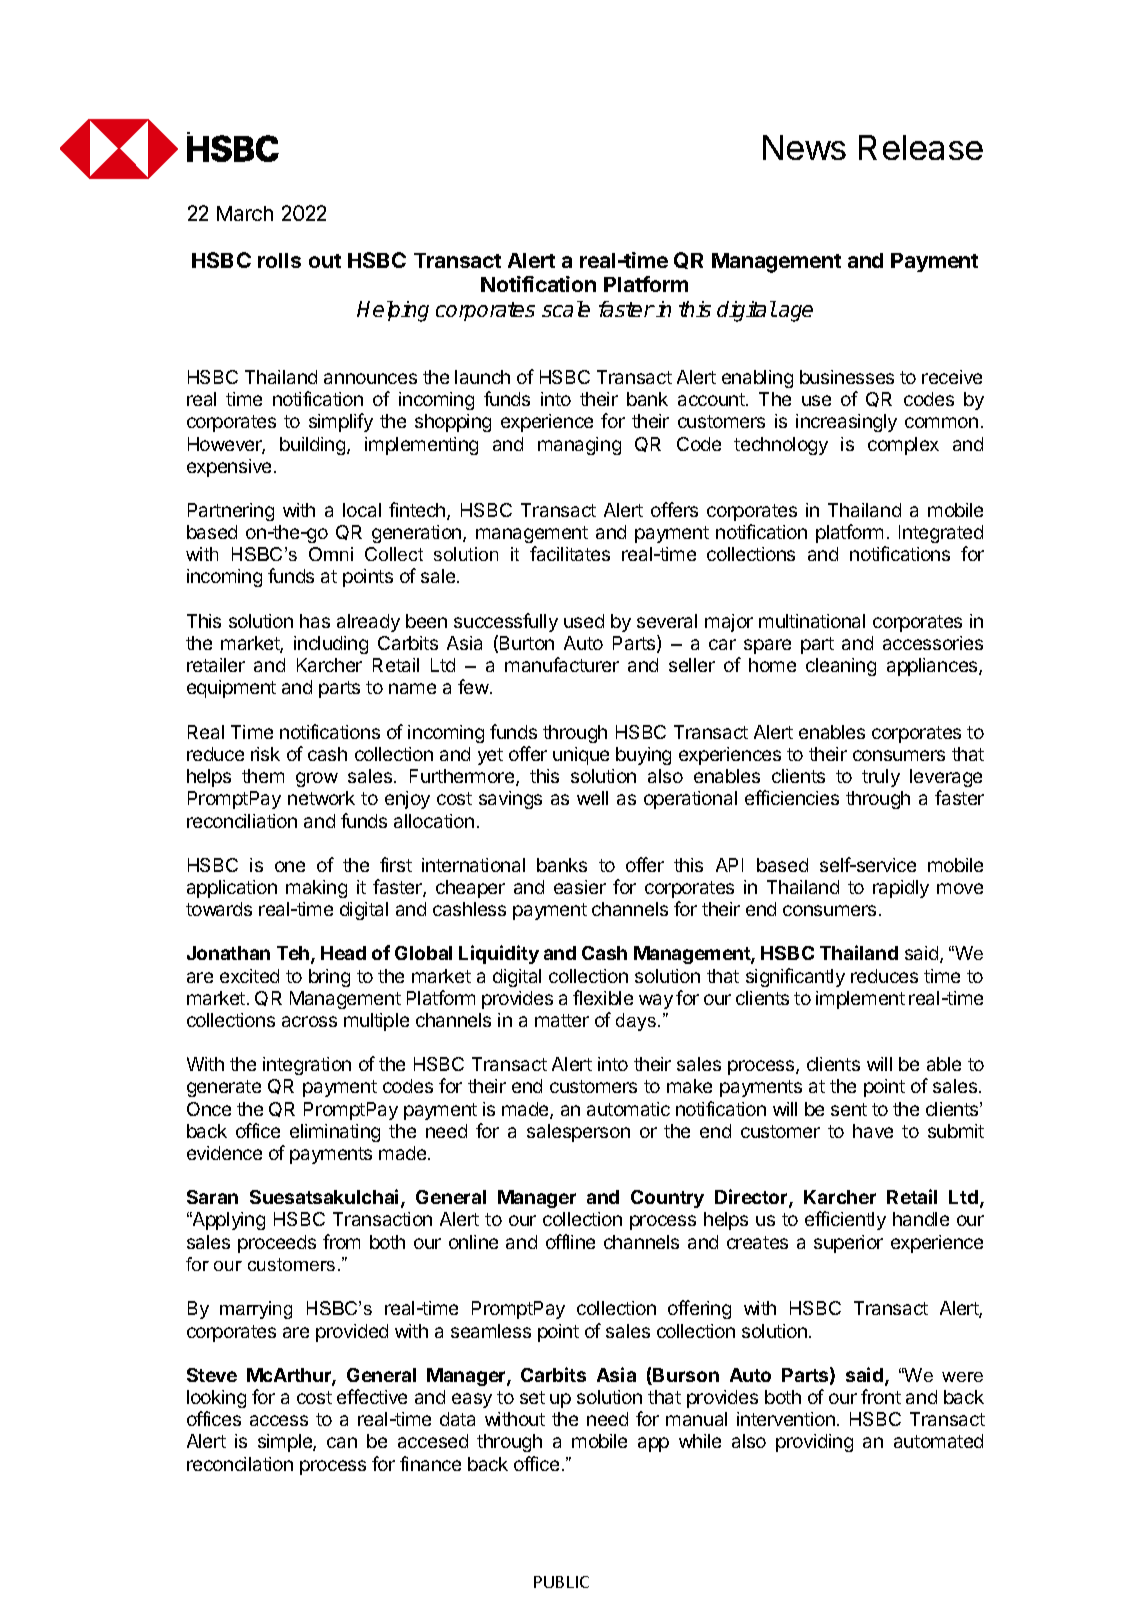  Describe the element at coordinates (245, 213) in the screenshot. I see `March` at that location.
